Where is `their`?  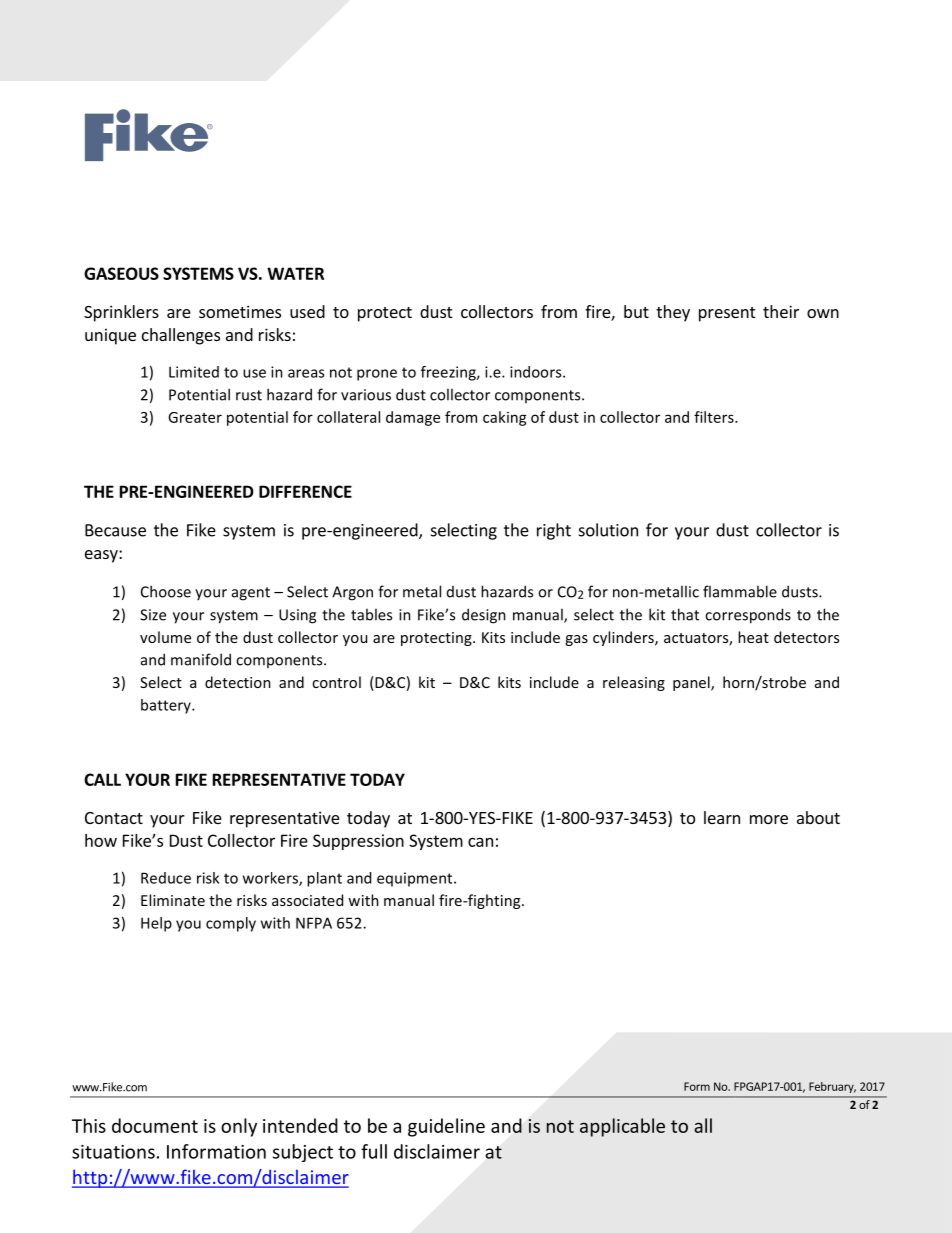 their is located at coordinates (781, 311).
